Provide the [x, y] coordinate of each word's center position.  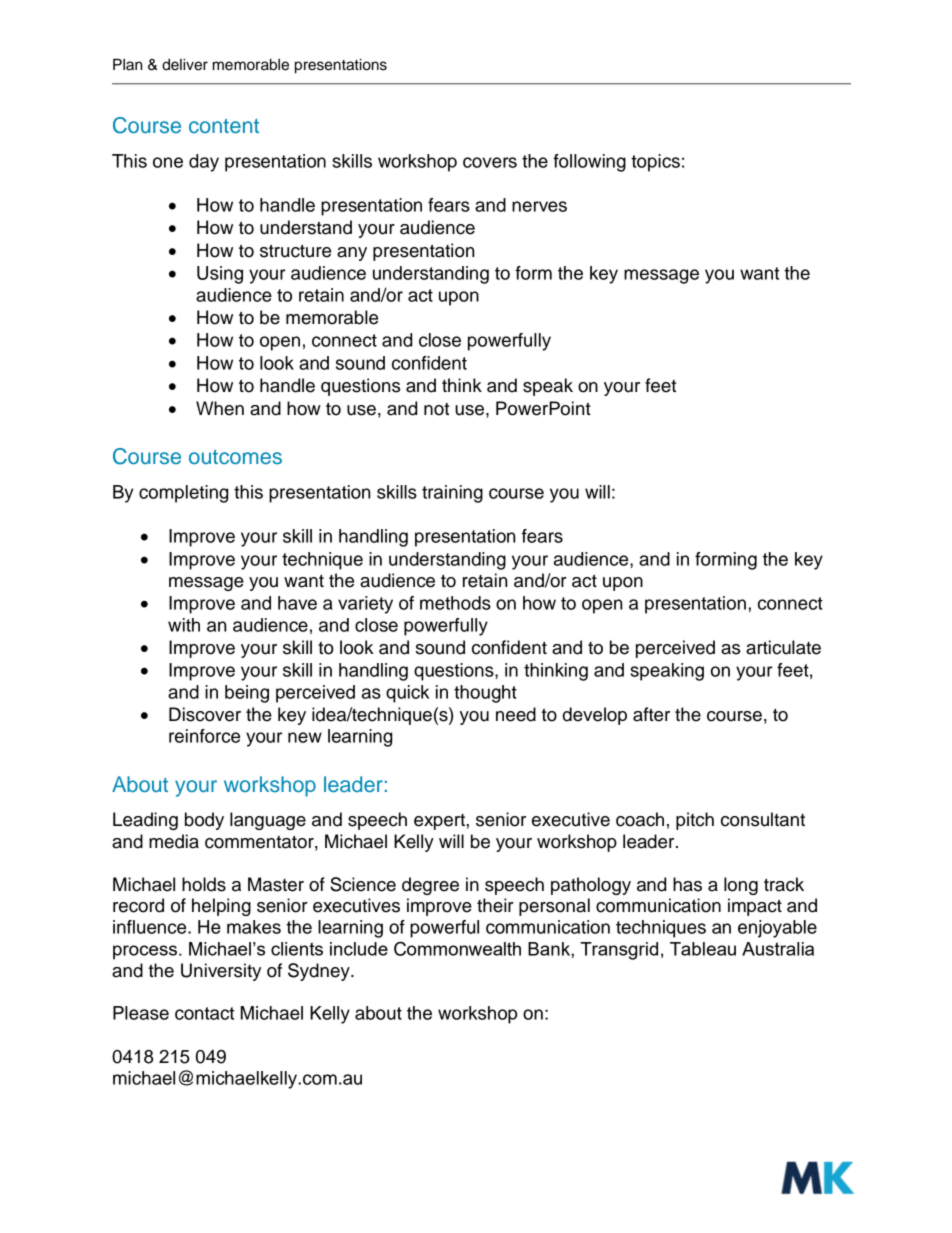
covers [490, 162]
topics [655, 163]
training [452, 494]
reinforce [204, 736]
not [436, 409]
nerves [539, 206]
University [221, 972]
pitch [695, 821]
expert [440, 822]
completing [183, 494]
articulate [783, 647]
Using [220, 275]
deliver [185, 65]
